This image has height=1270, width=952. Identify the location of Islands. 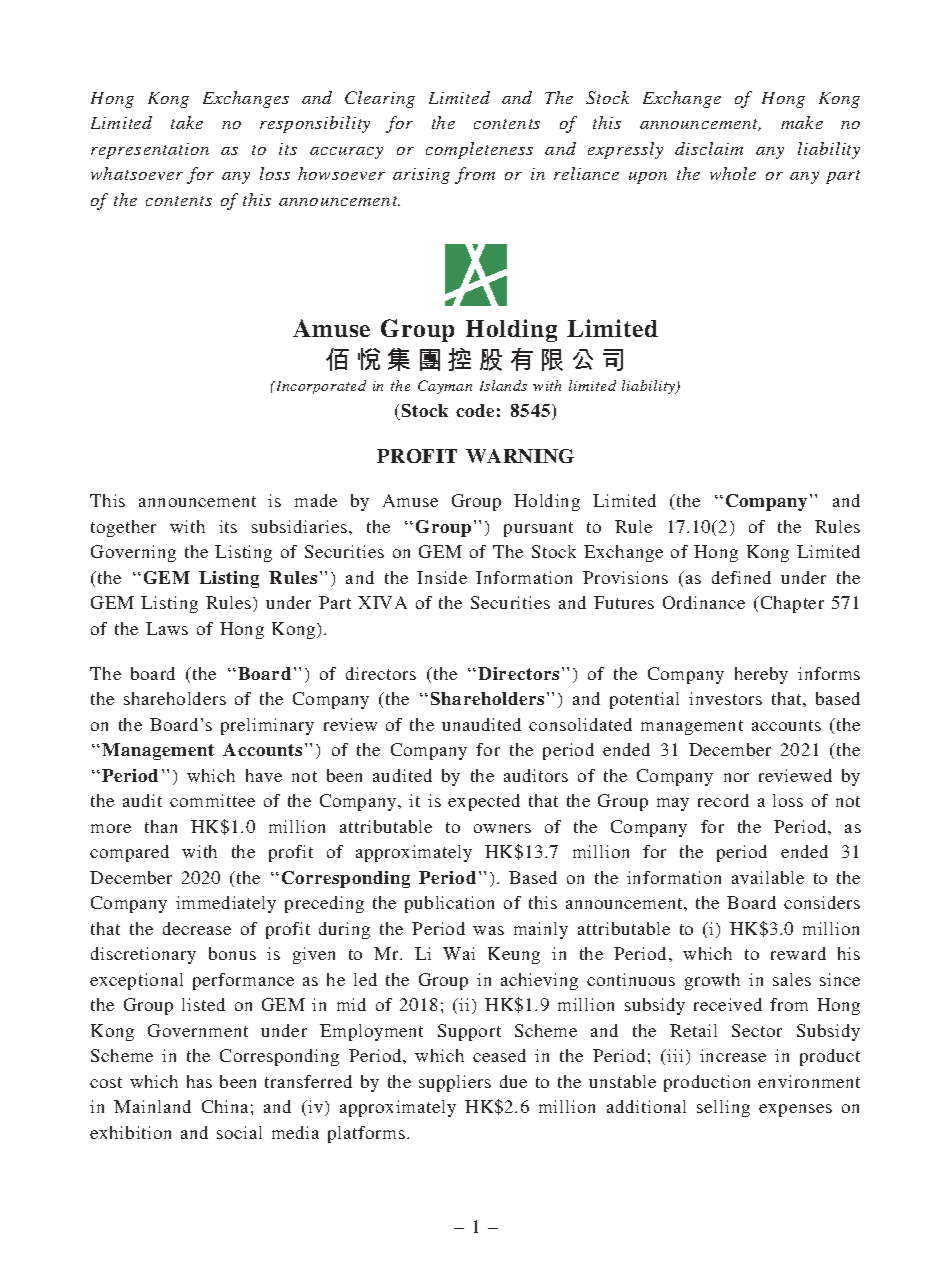
(503, 385).
